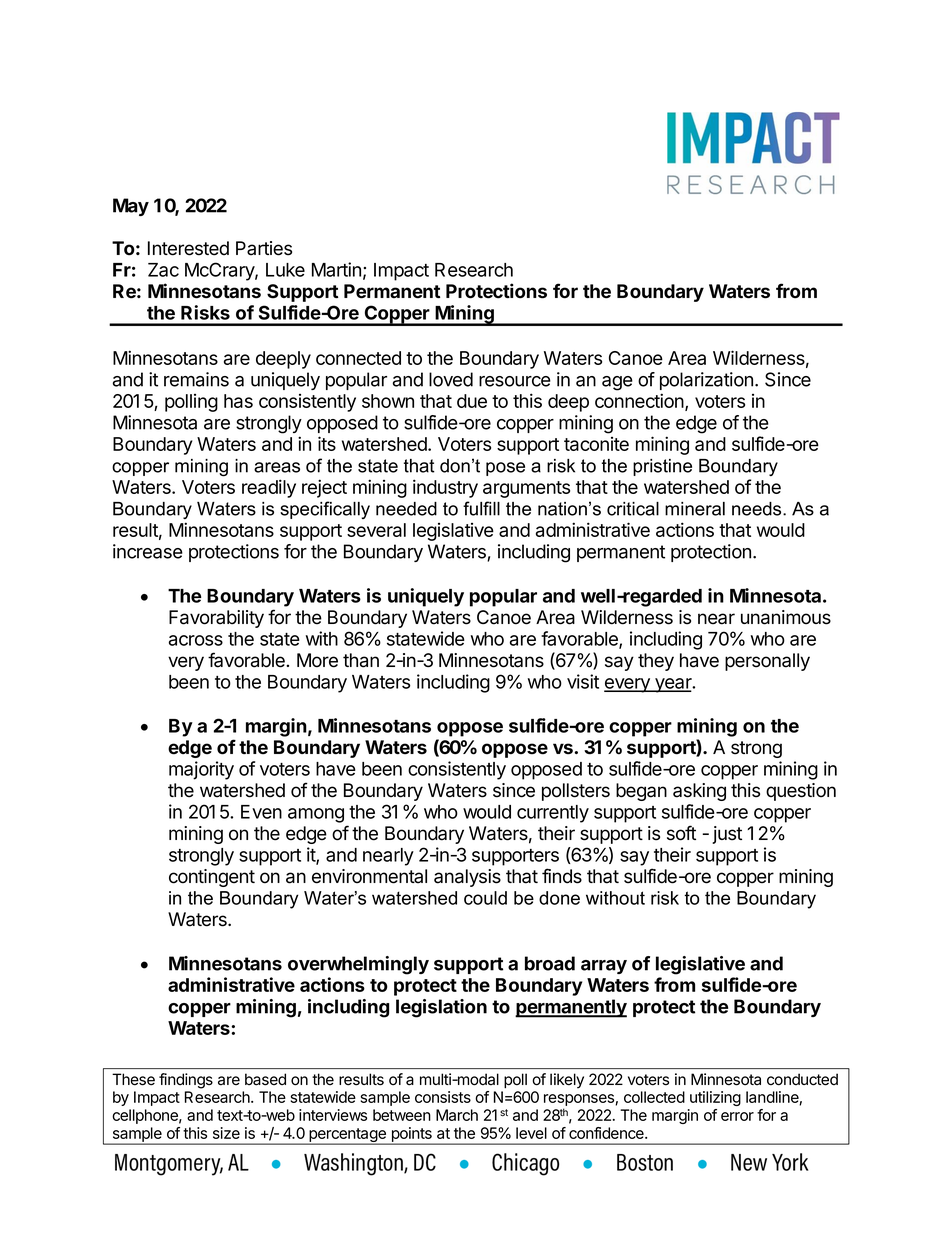  What do you see at coordinates (472, 401) in the image?
I see `due` at bounding box center [472, 401].
